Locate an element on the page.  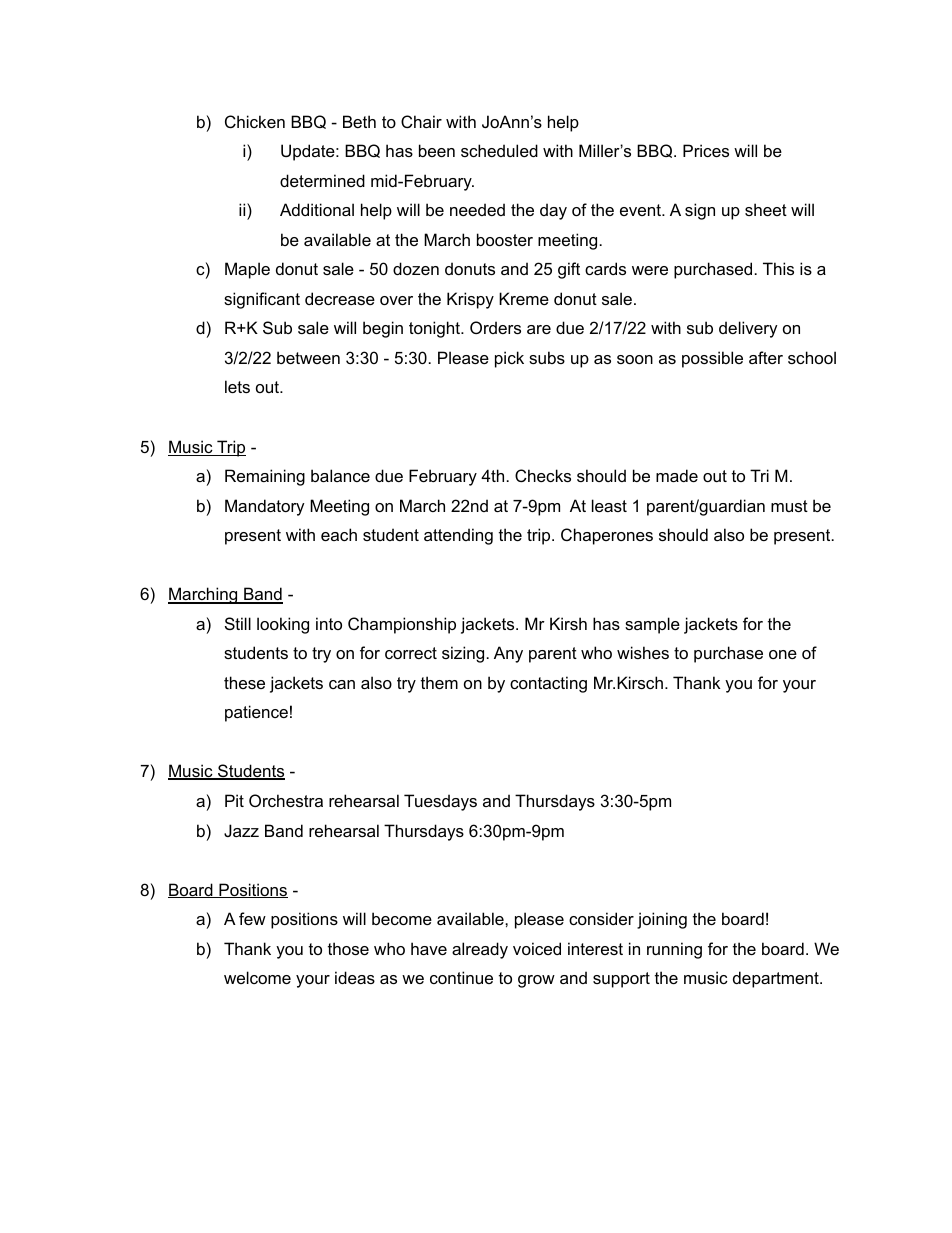
contacting is located at coordinates (548, 684).
